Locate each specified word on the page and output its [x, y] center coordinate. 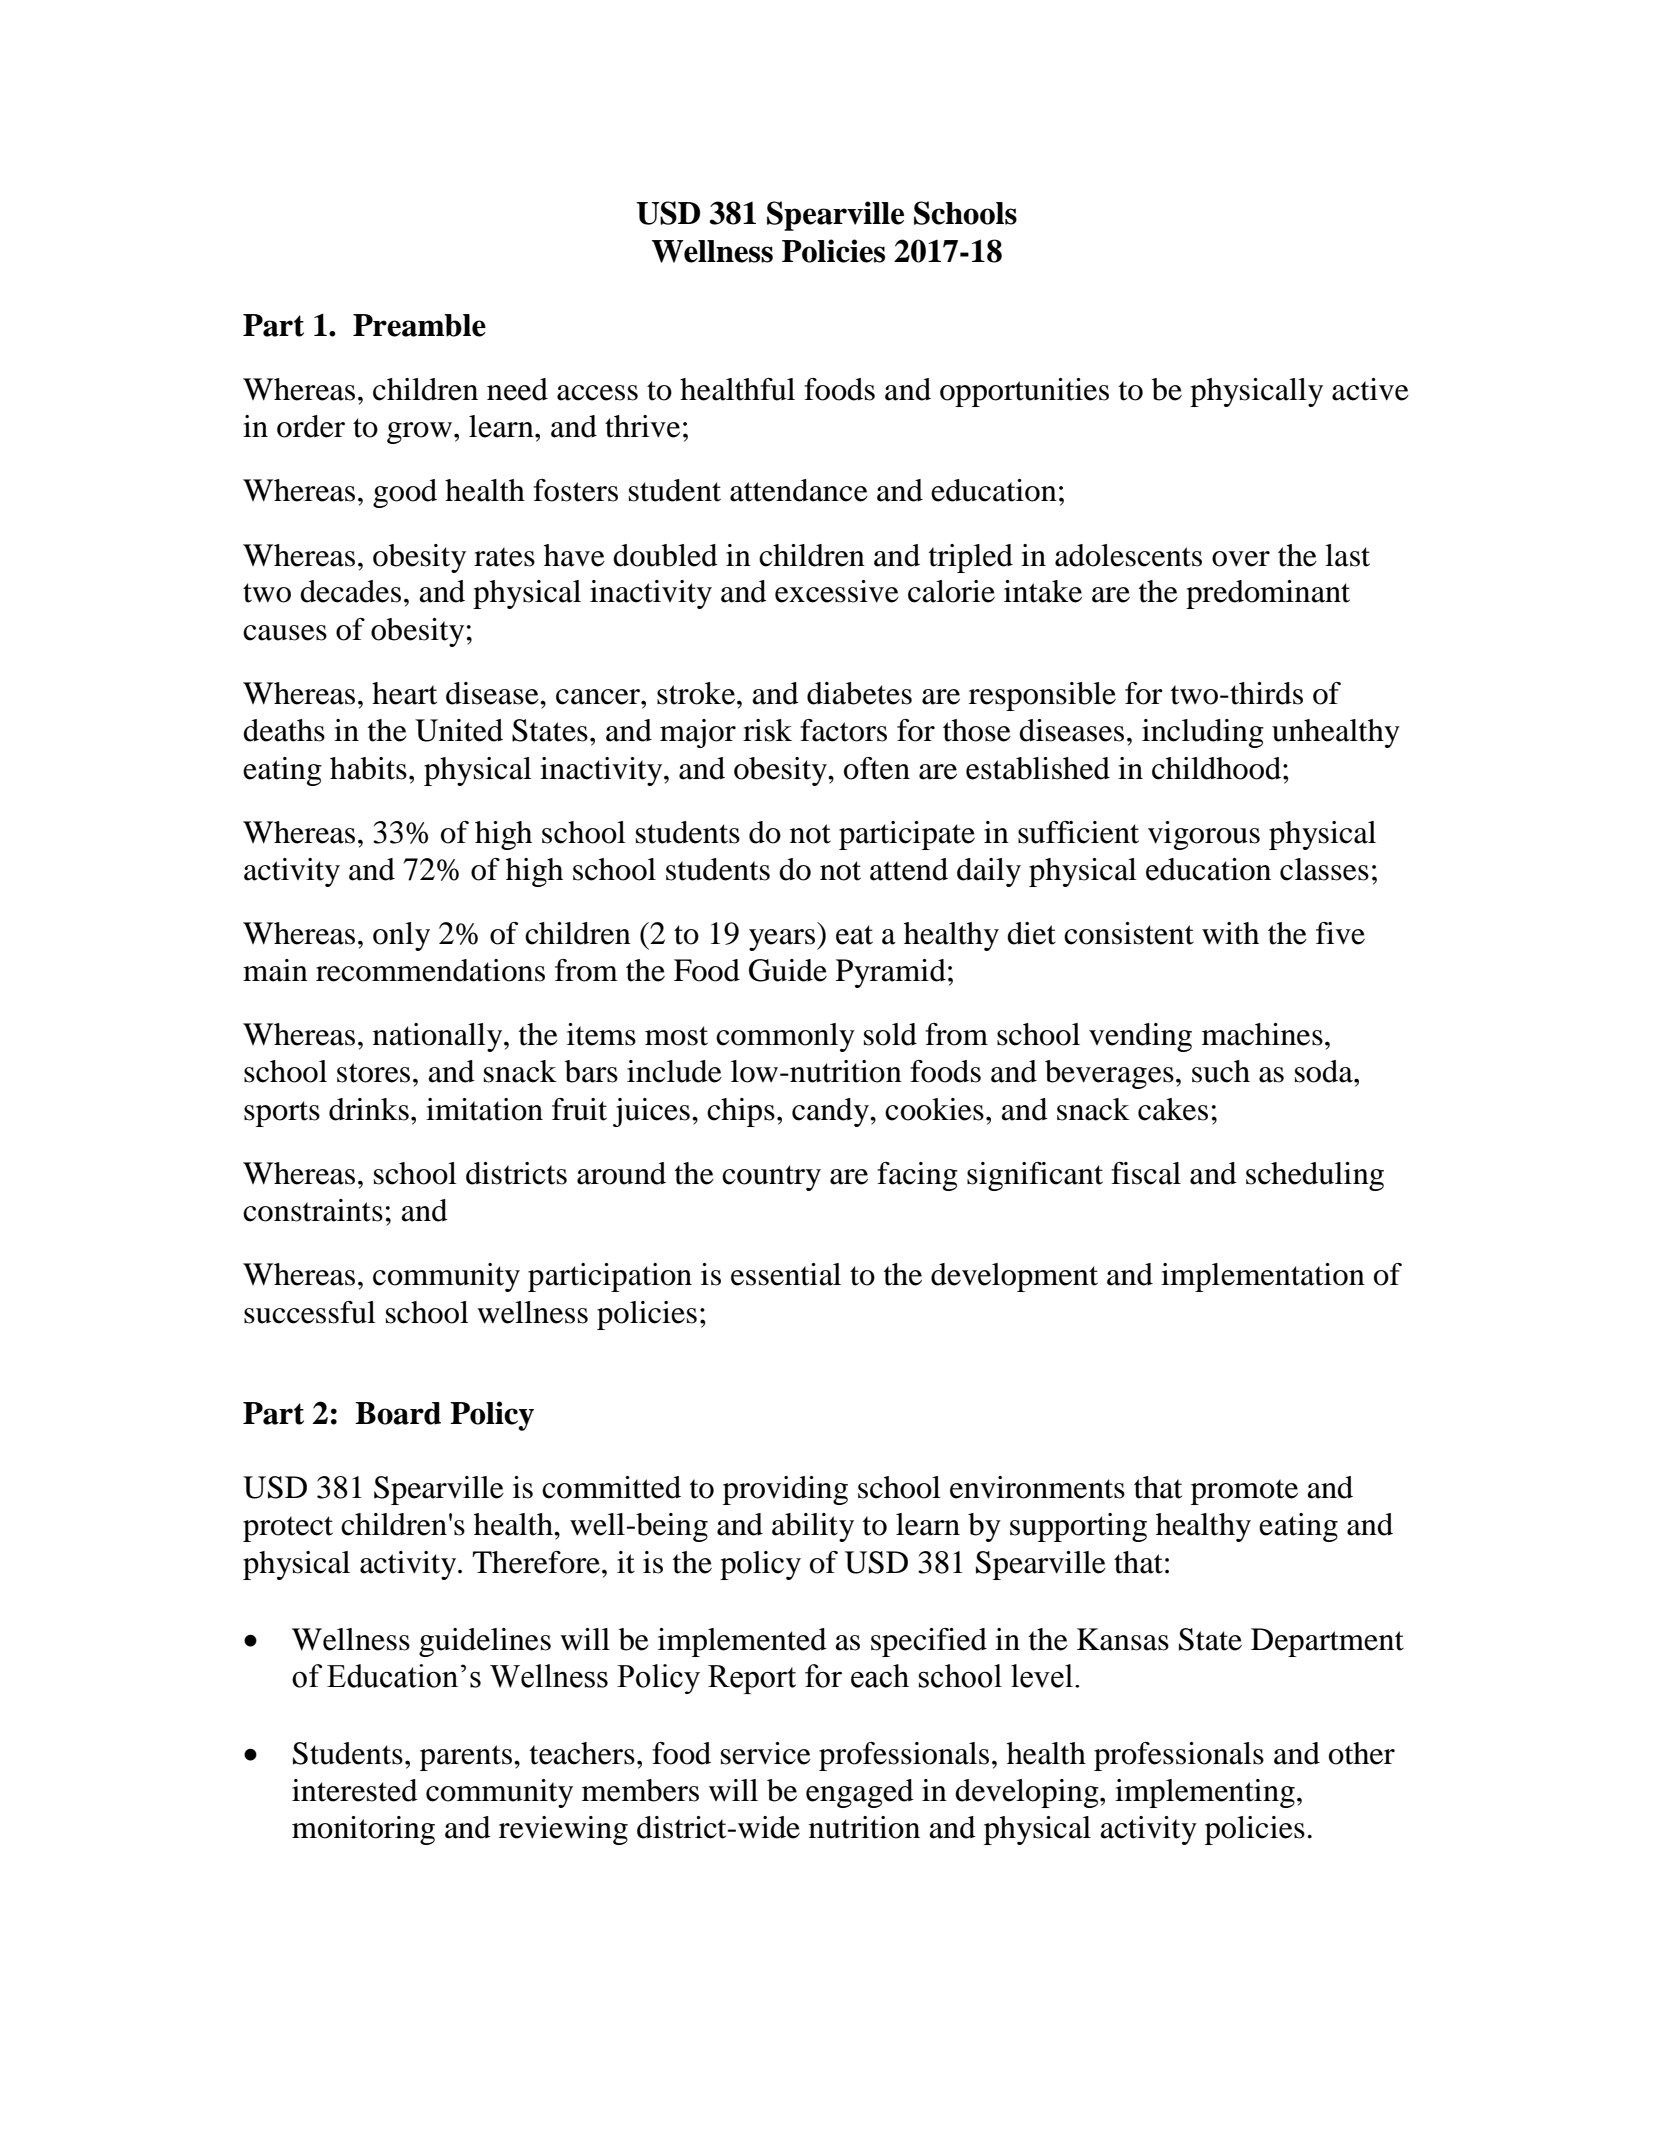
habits [368, 768]
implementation [1263, 1277]
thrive [642, 426]
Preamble [419, 325]
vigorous [1204, 835]
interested [355, 1790]
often [877, 768]
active [1370, 389]
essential [786, 1274]
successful [310, 1312]
